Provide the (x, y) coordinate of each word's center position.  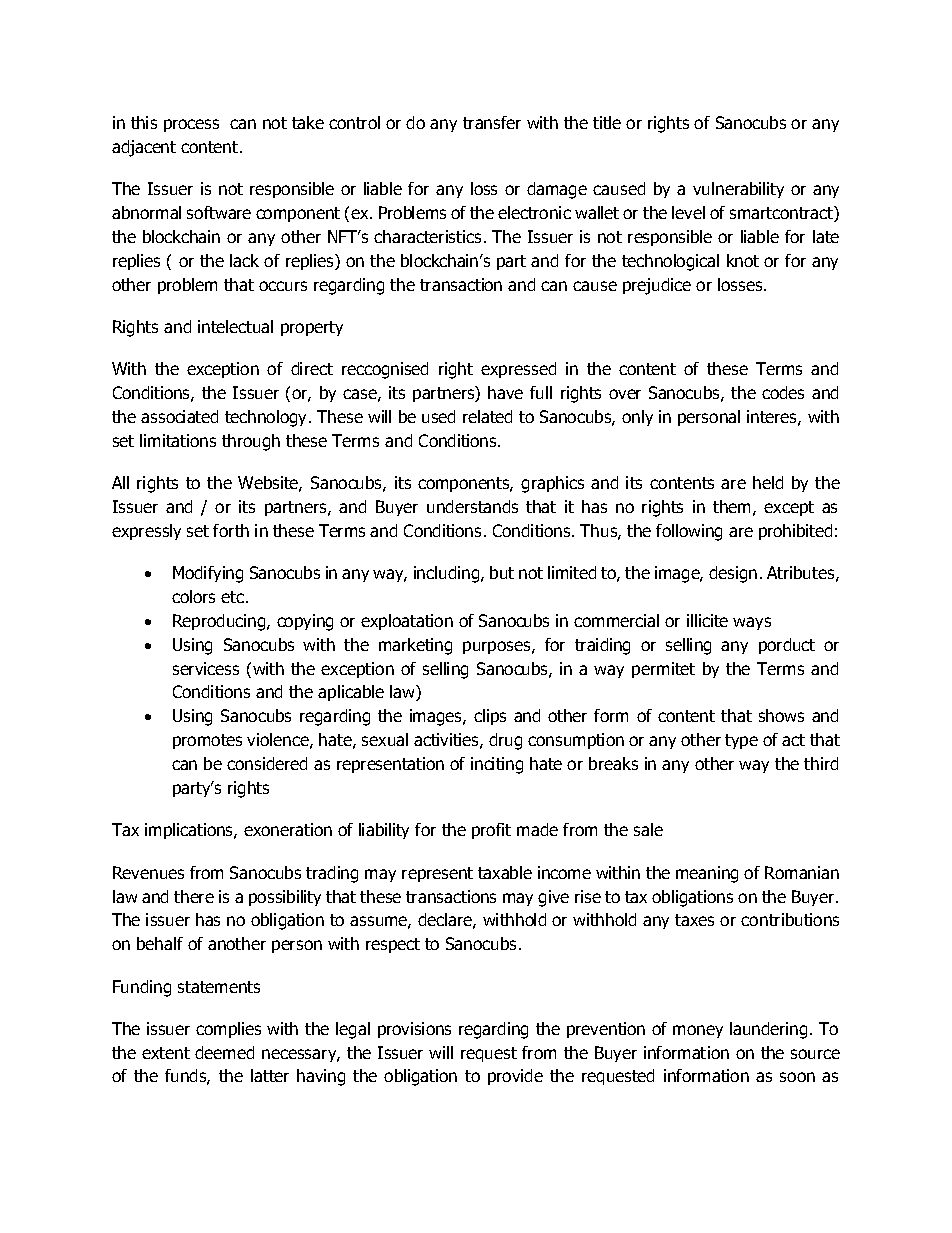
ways (752, 623)
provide (515, 1077)
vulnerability (738, 190)
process (191, 125)
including (448, 574)
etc (232, 597)
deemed (224, 1052)
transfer (492, 122)
